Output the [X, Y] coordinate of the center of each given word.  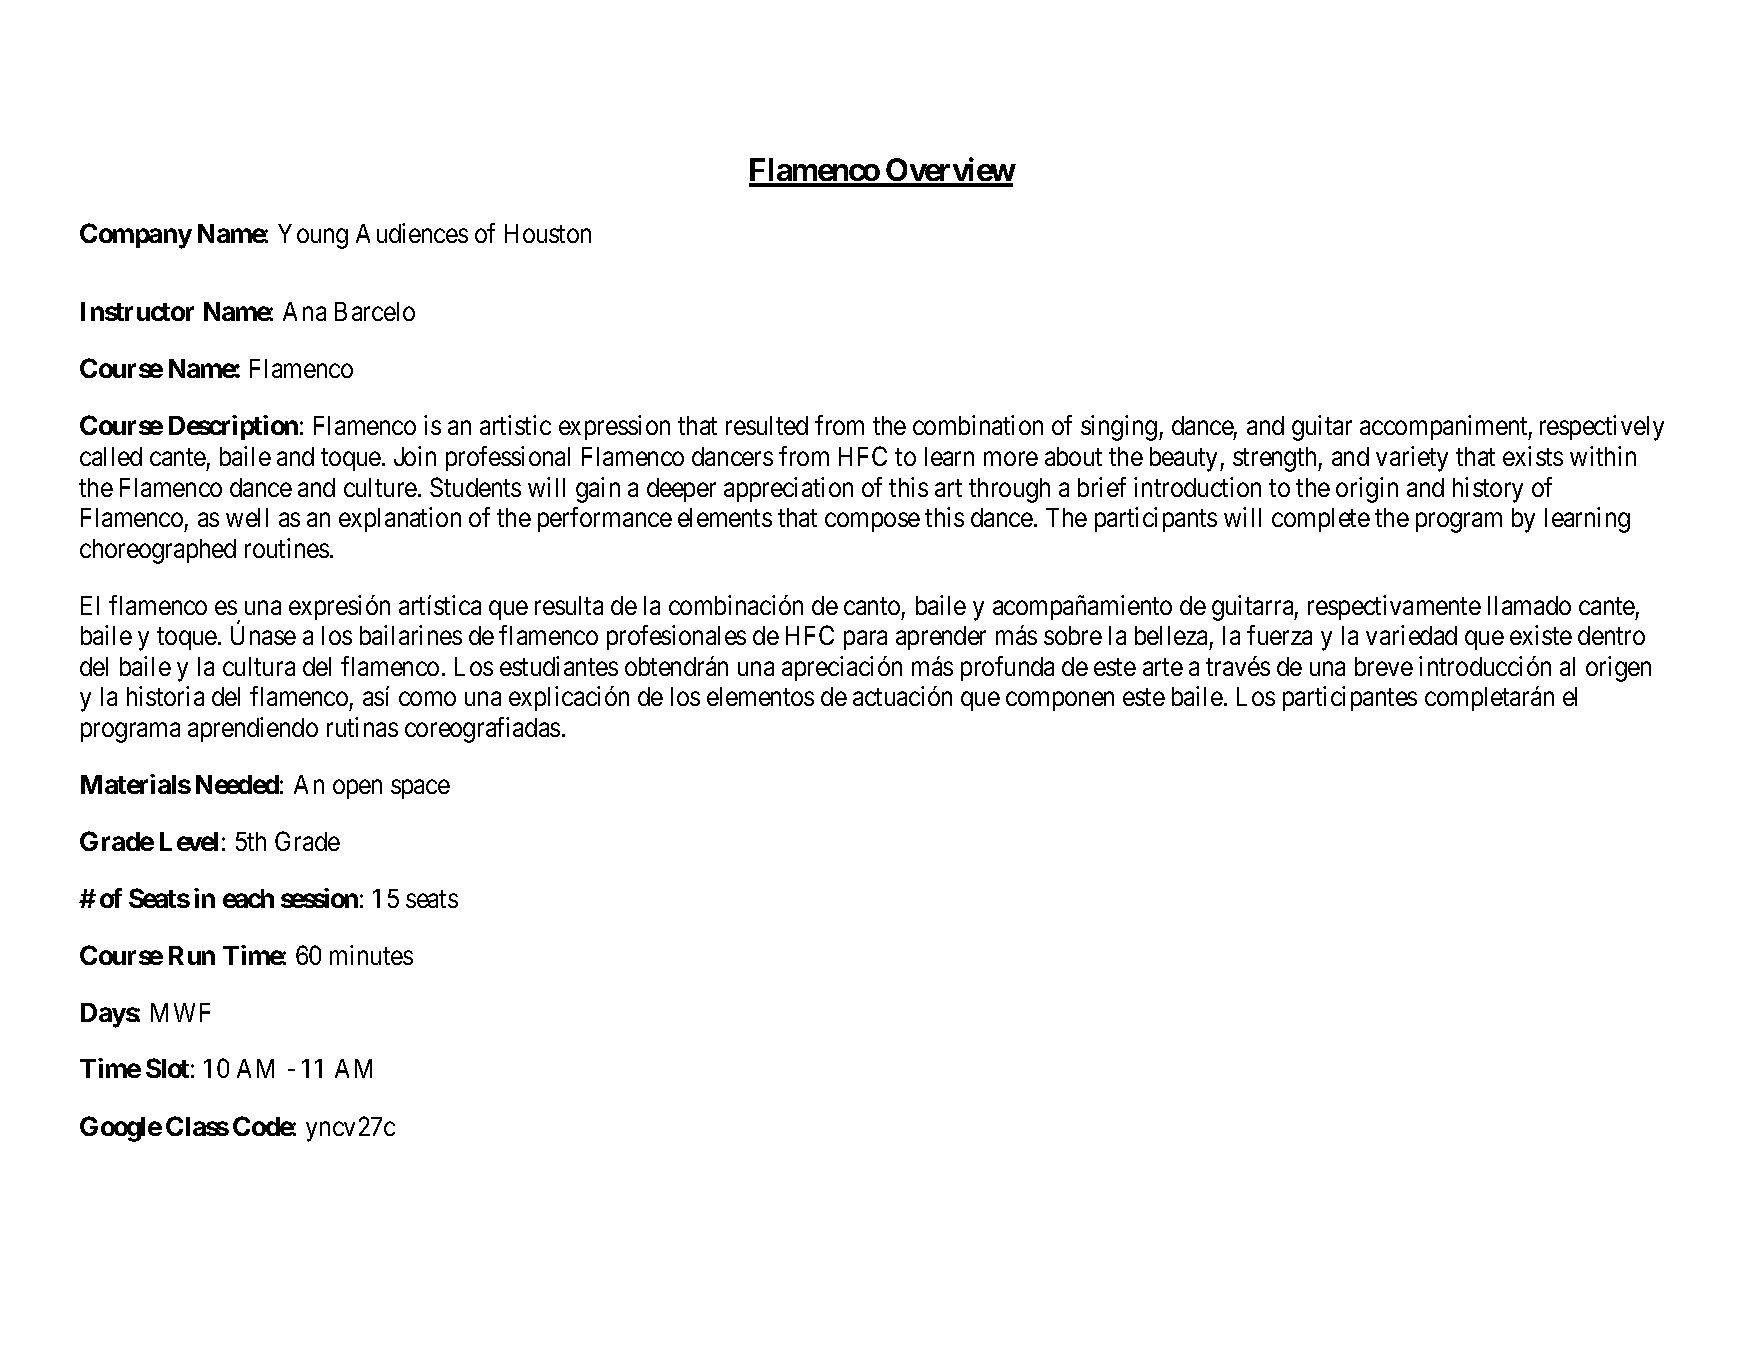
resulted [767, 425]
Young [313, 236]
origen [1618, 669]
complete [1321, 520]
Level [189, 841]
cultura [259, 666]
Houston [548, 233]
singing [1120, 428]
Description [233, 427]
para [865, 640]
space [420, 789]
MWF [180, 1012]
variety [1412, 459]
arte [1163, 667]
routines [287, 548]
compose [872, 522]
